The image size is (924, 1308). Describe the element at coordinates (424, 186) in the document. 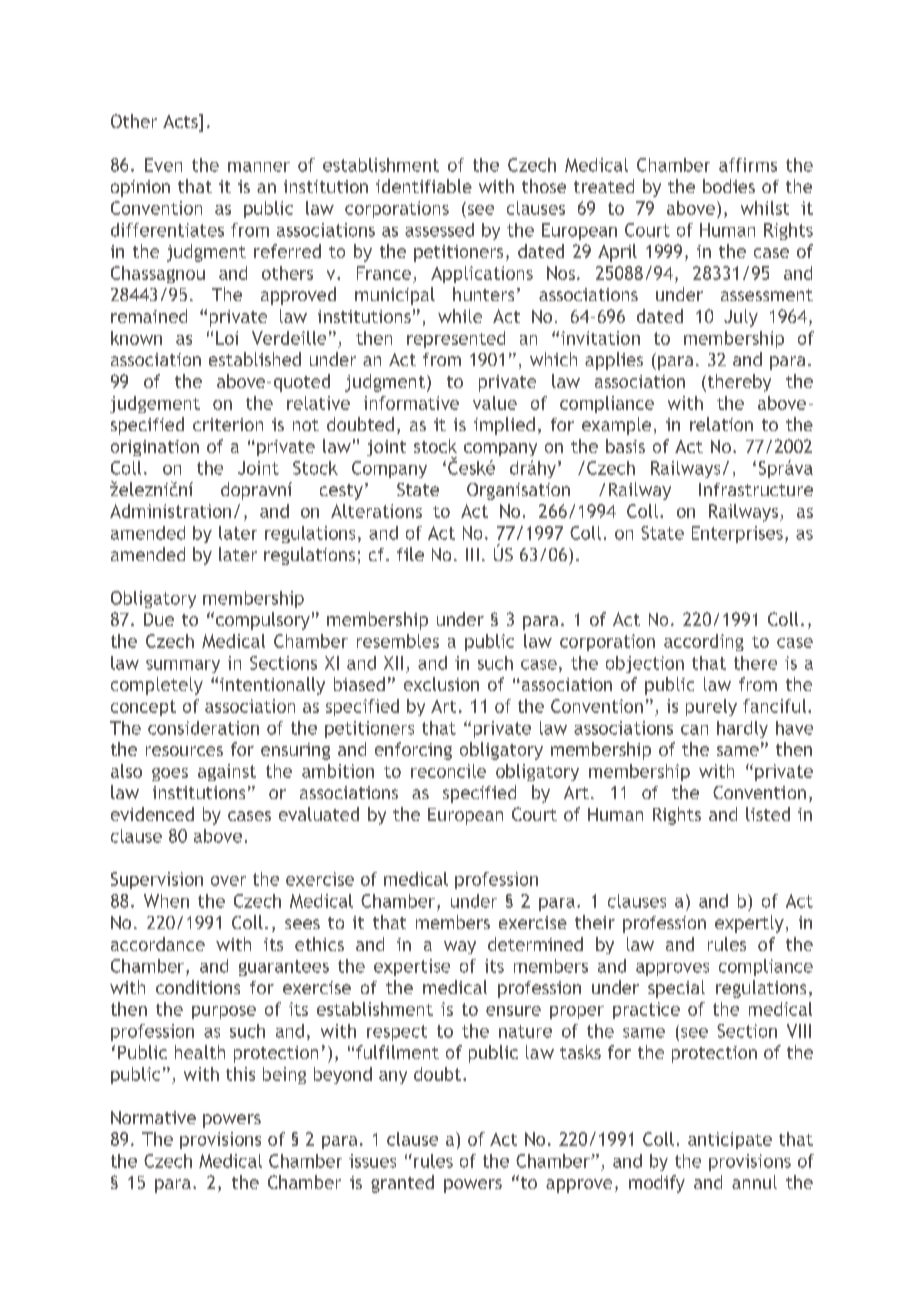

I see `identifiable` at that location.
